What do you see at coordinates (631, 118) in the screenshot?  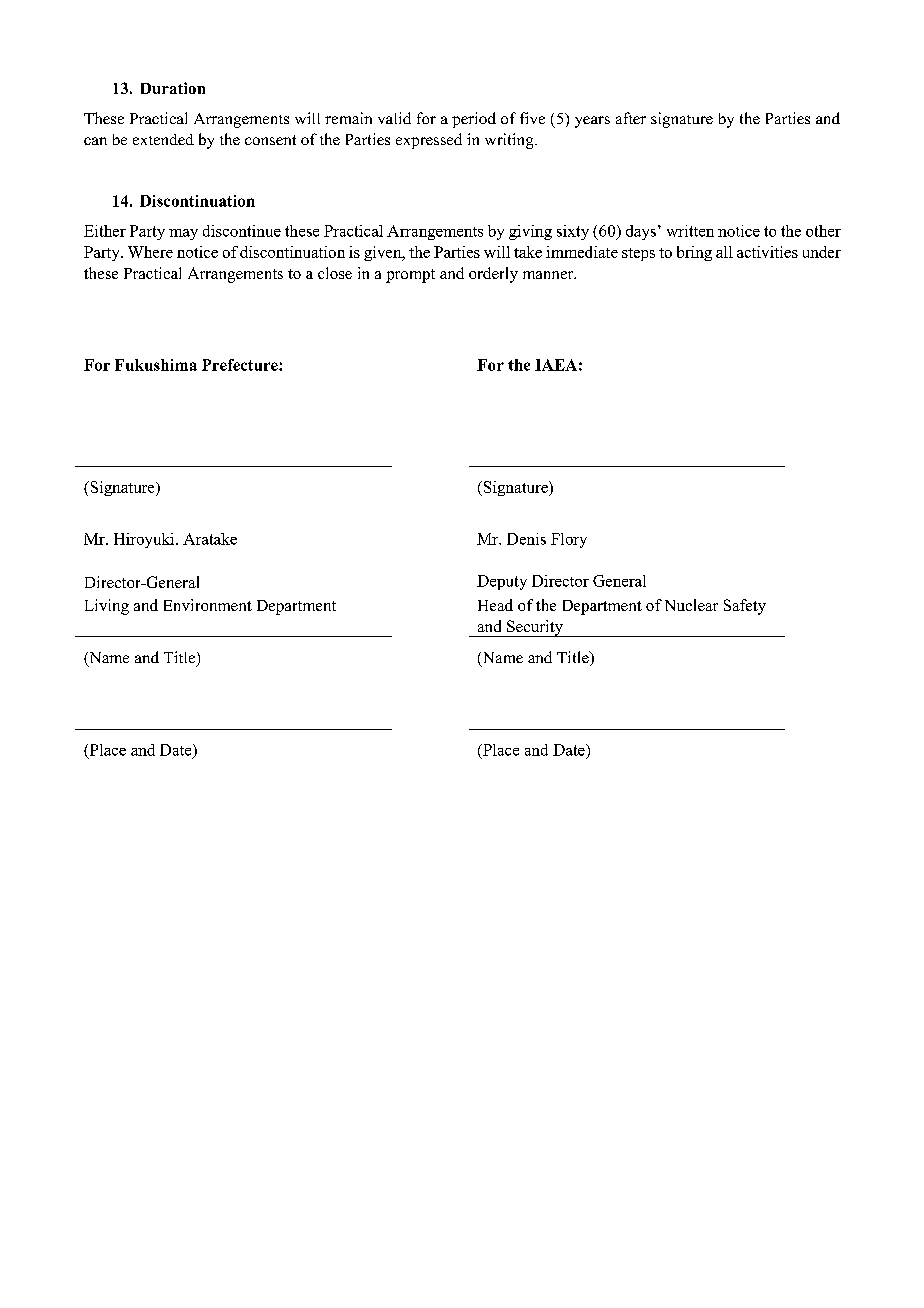 I see `after` at bounding box center [631, 118].
